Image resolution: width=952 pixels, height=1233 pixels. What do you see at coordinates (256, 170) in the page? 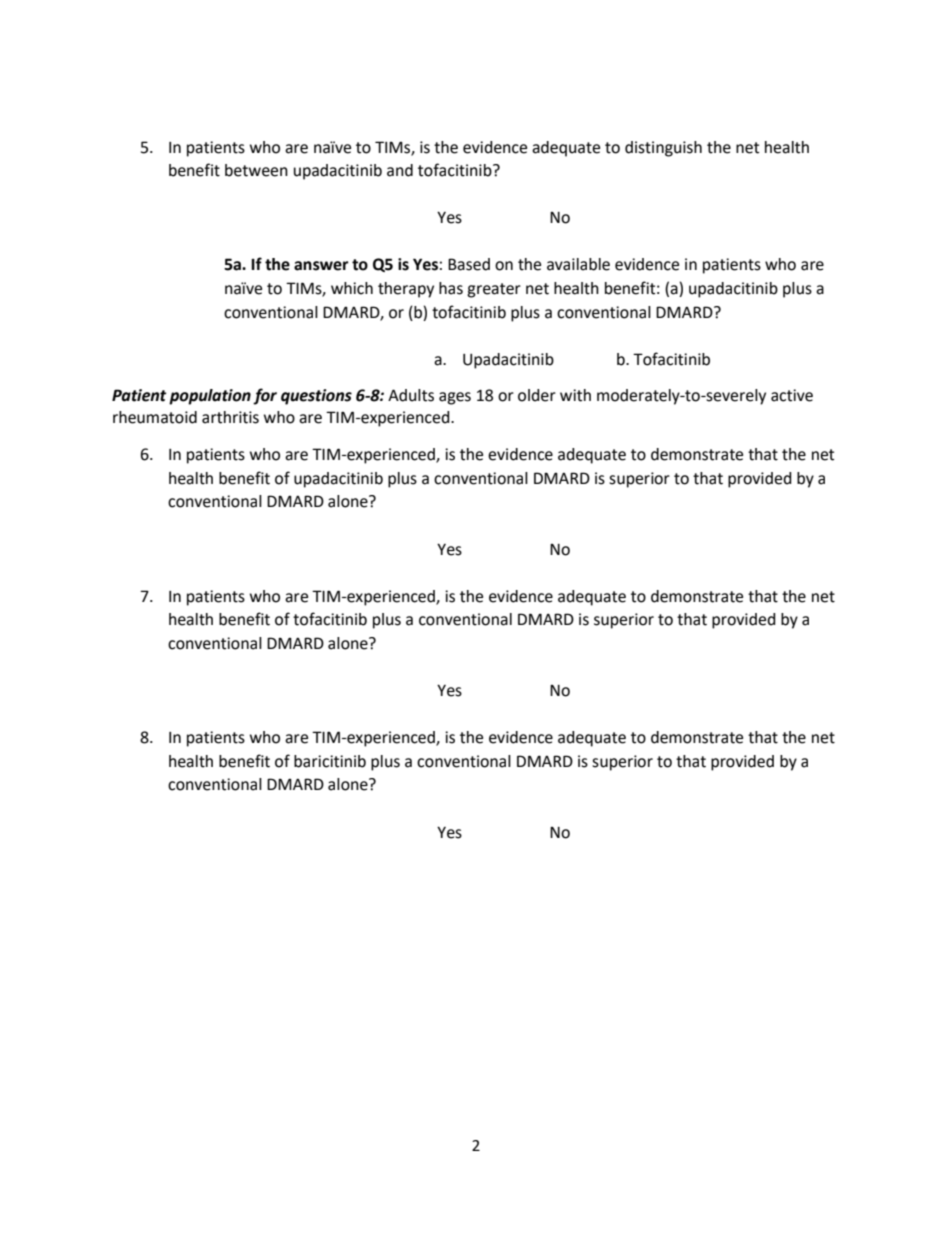
I see `between` at bounding box center [256, 170].
